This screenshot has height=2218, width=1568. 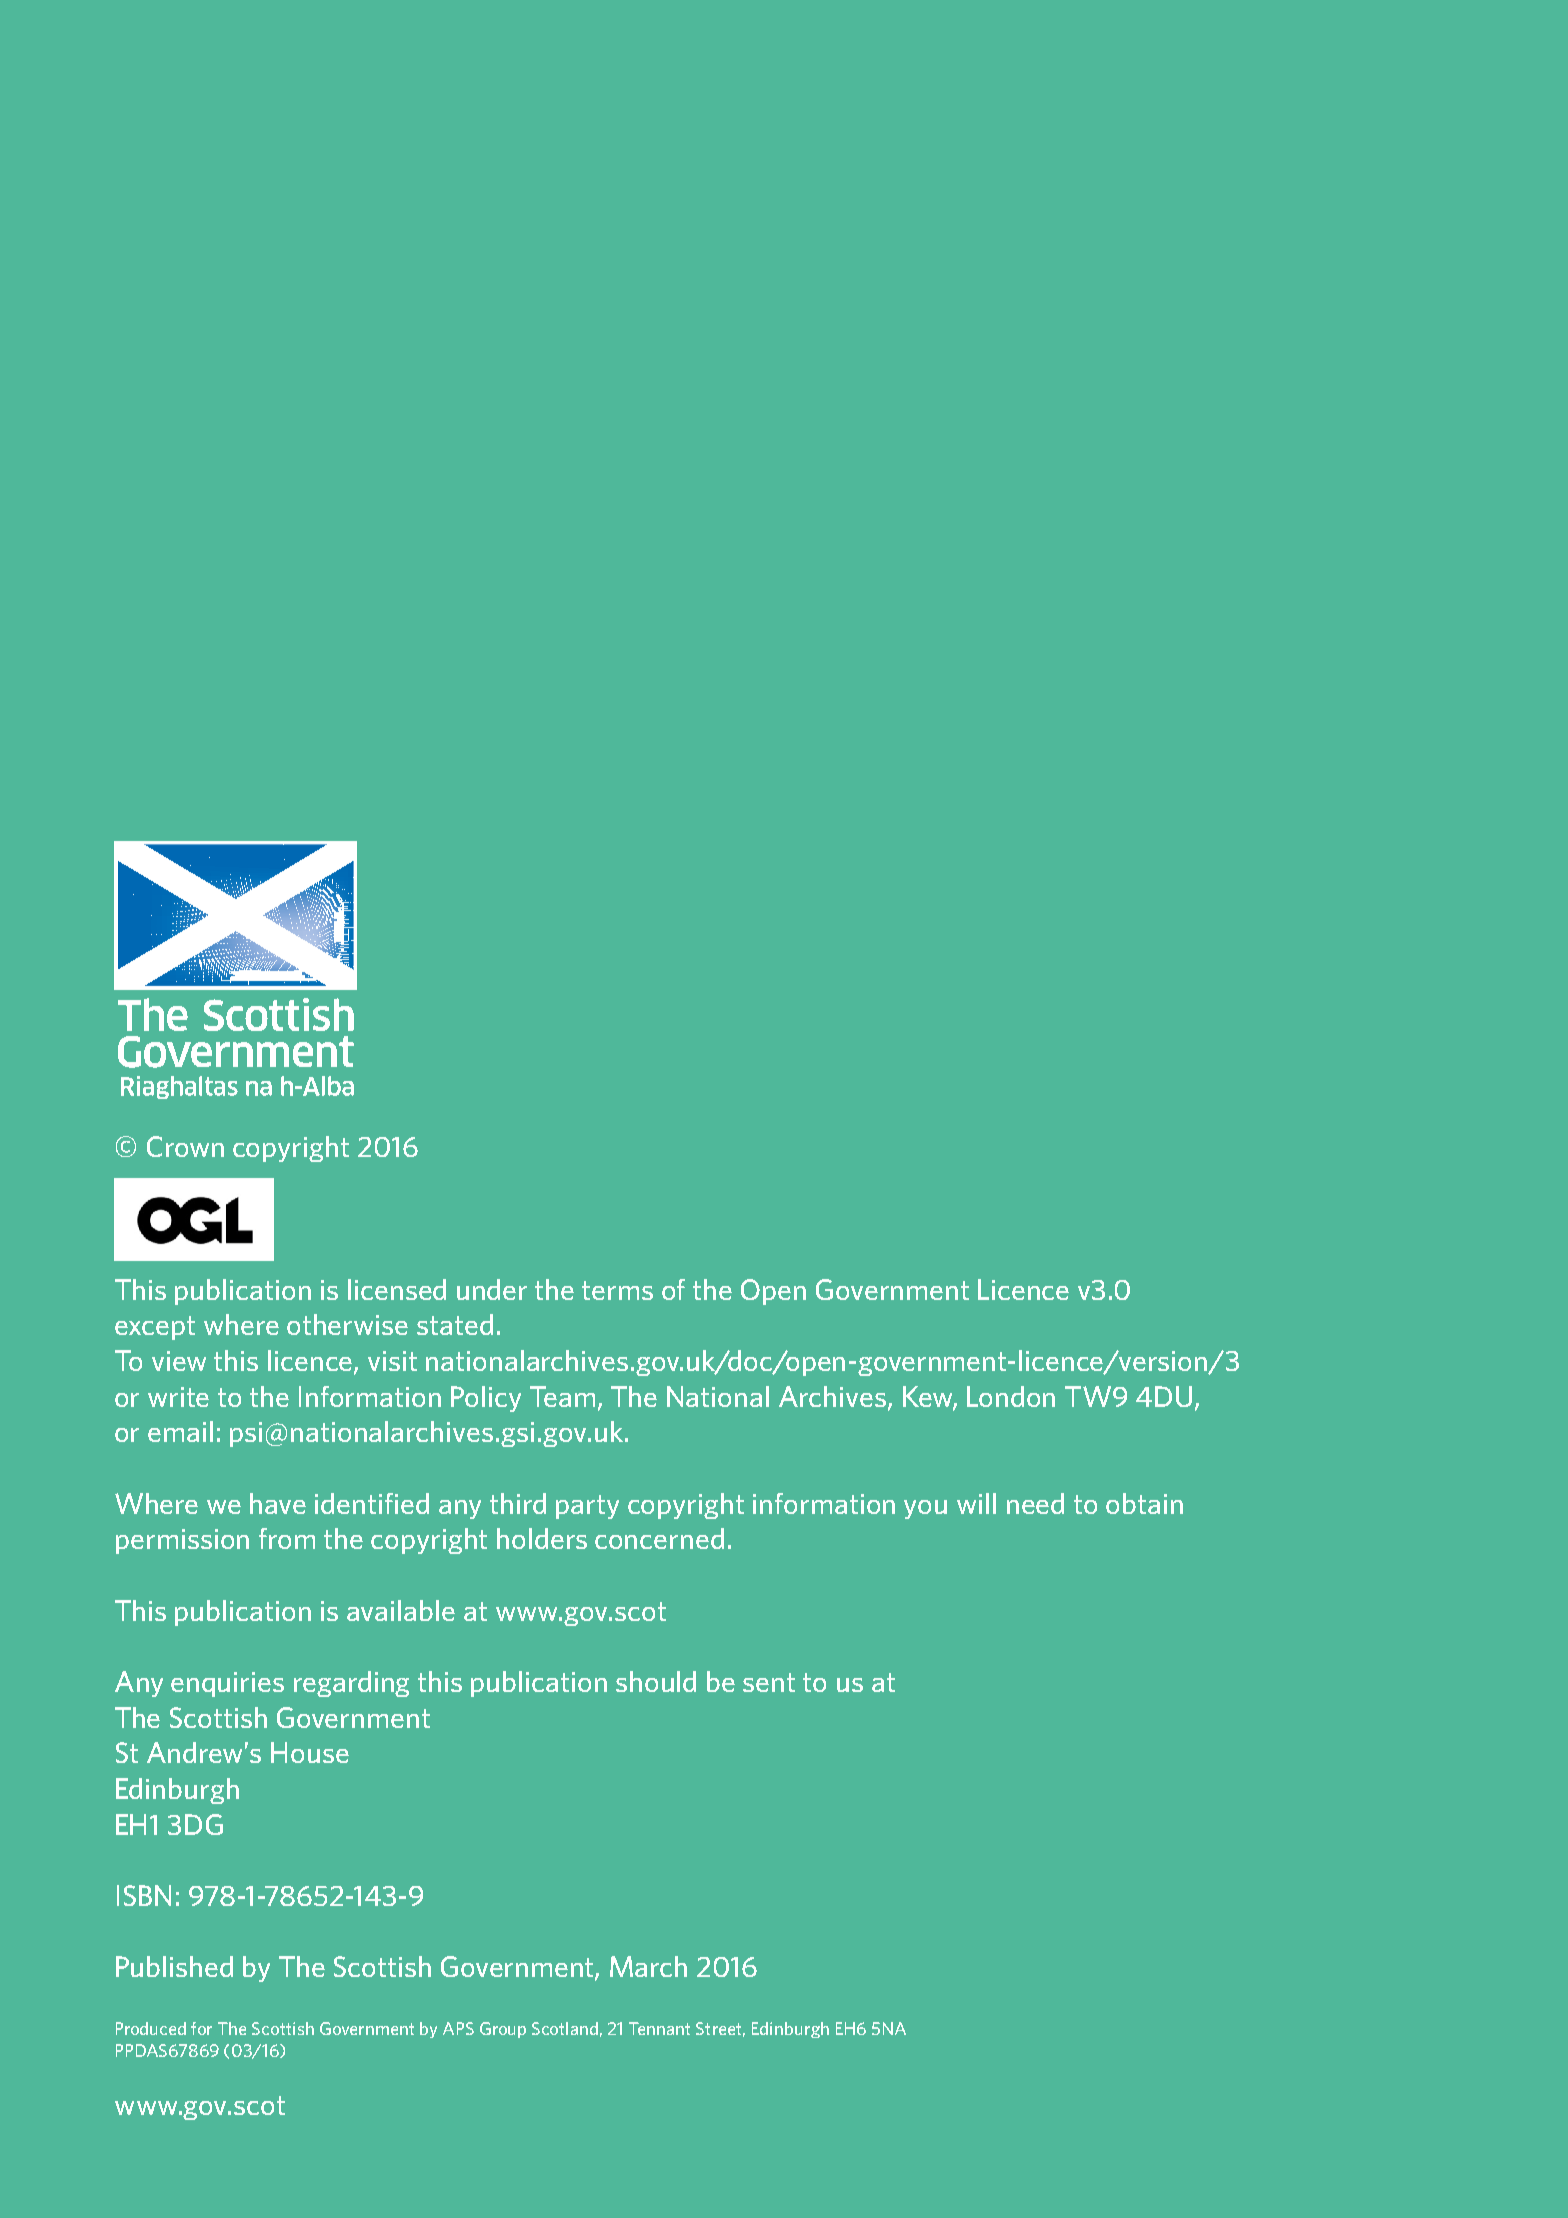 What do you see at coordinates (287, 1538) in the screenshot?
I see `from` at bounding box center [287, 1538].
